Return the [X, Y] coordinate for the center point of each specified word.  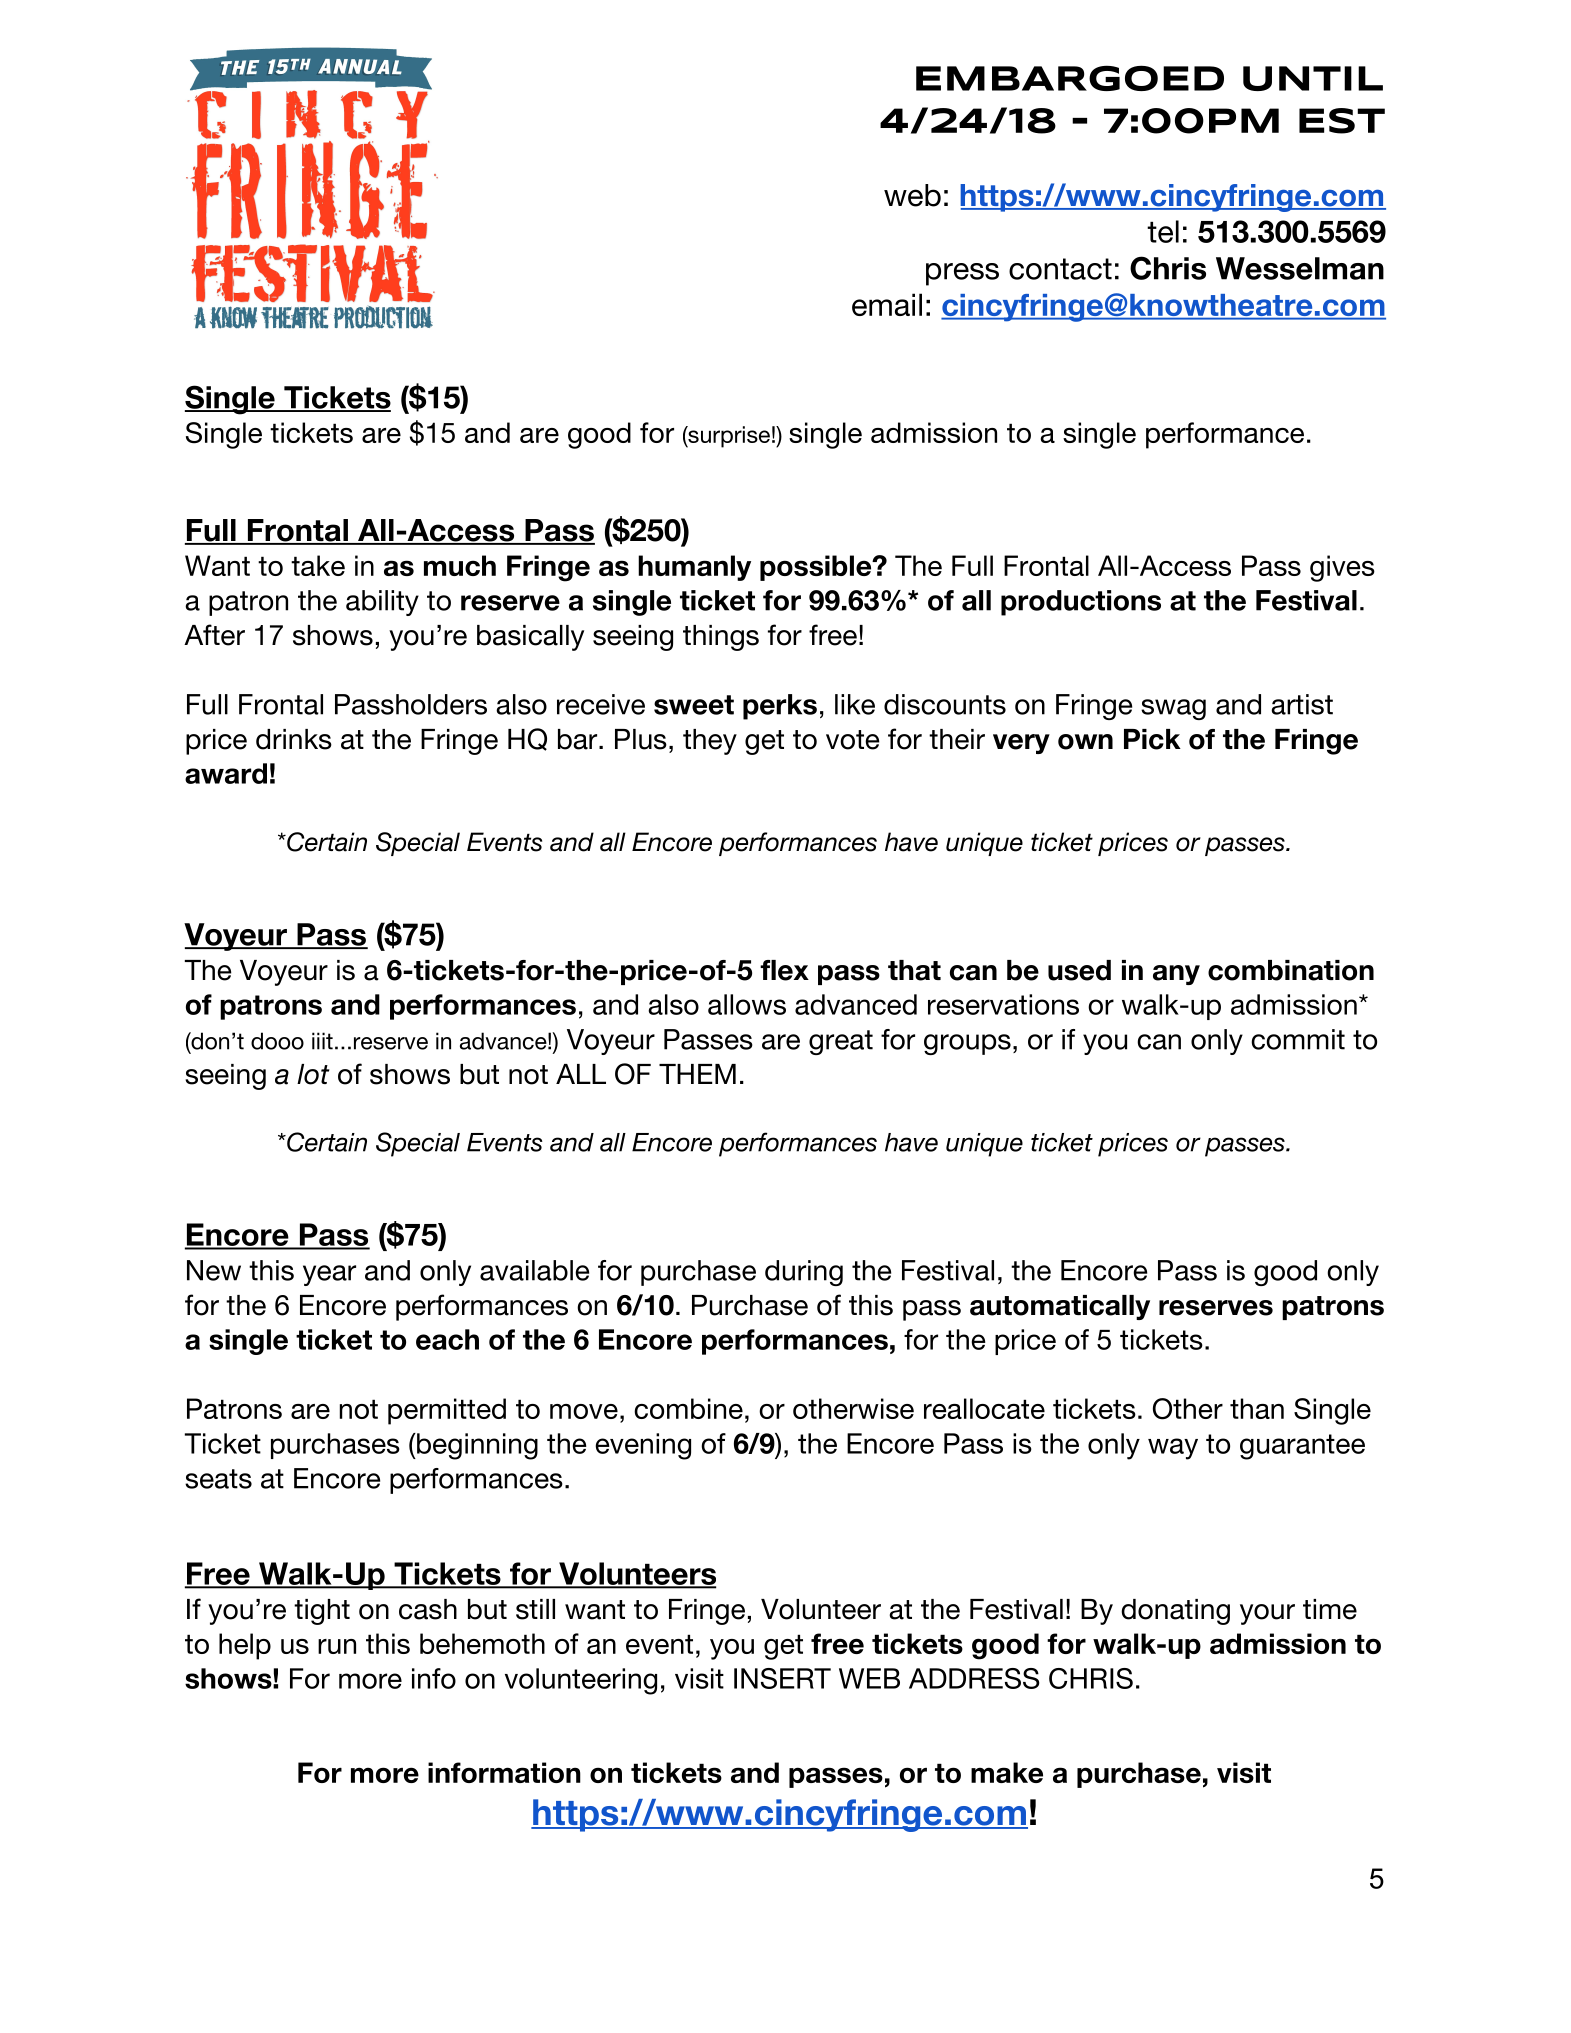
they [710, 742]
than [1257, 1408]
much [460, 565]
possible [816, 568]
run [337, 1646]
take [318, 565]
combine [688, 1408]
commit [1298, 1039]
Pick [1152, 739]
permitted [447, 1411]
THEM [697, 1074]
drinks [294, 739]
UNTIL [1313, 78]
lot [313, 1074]
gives [1342, 568]
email [887, 304]
